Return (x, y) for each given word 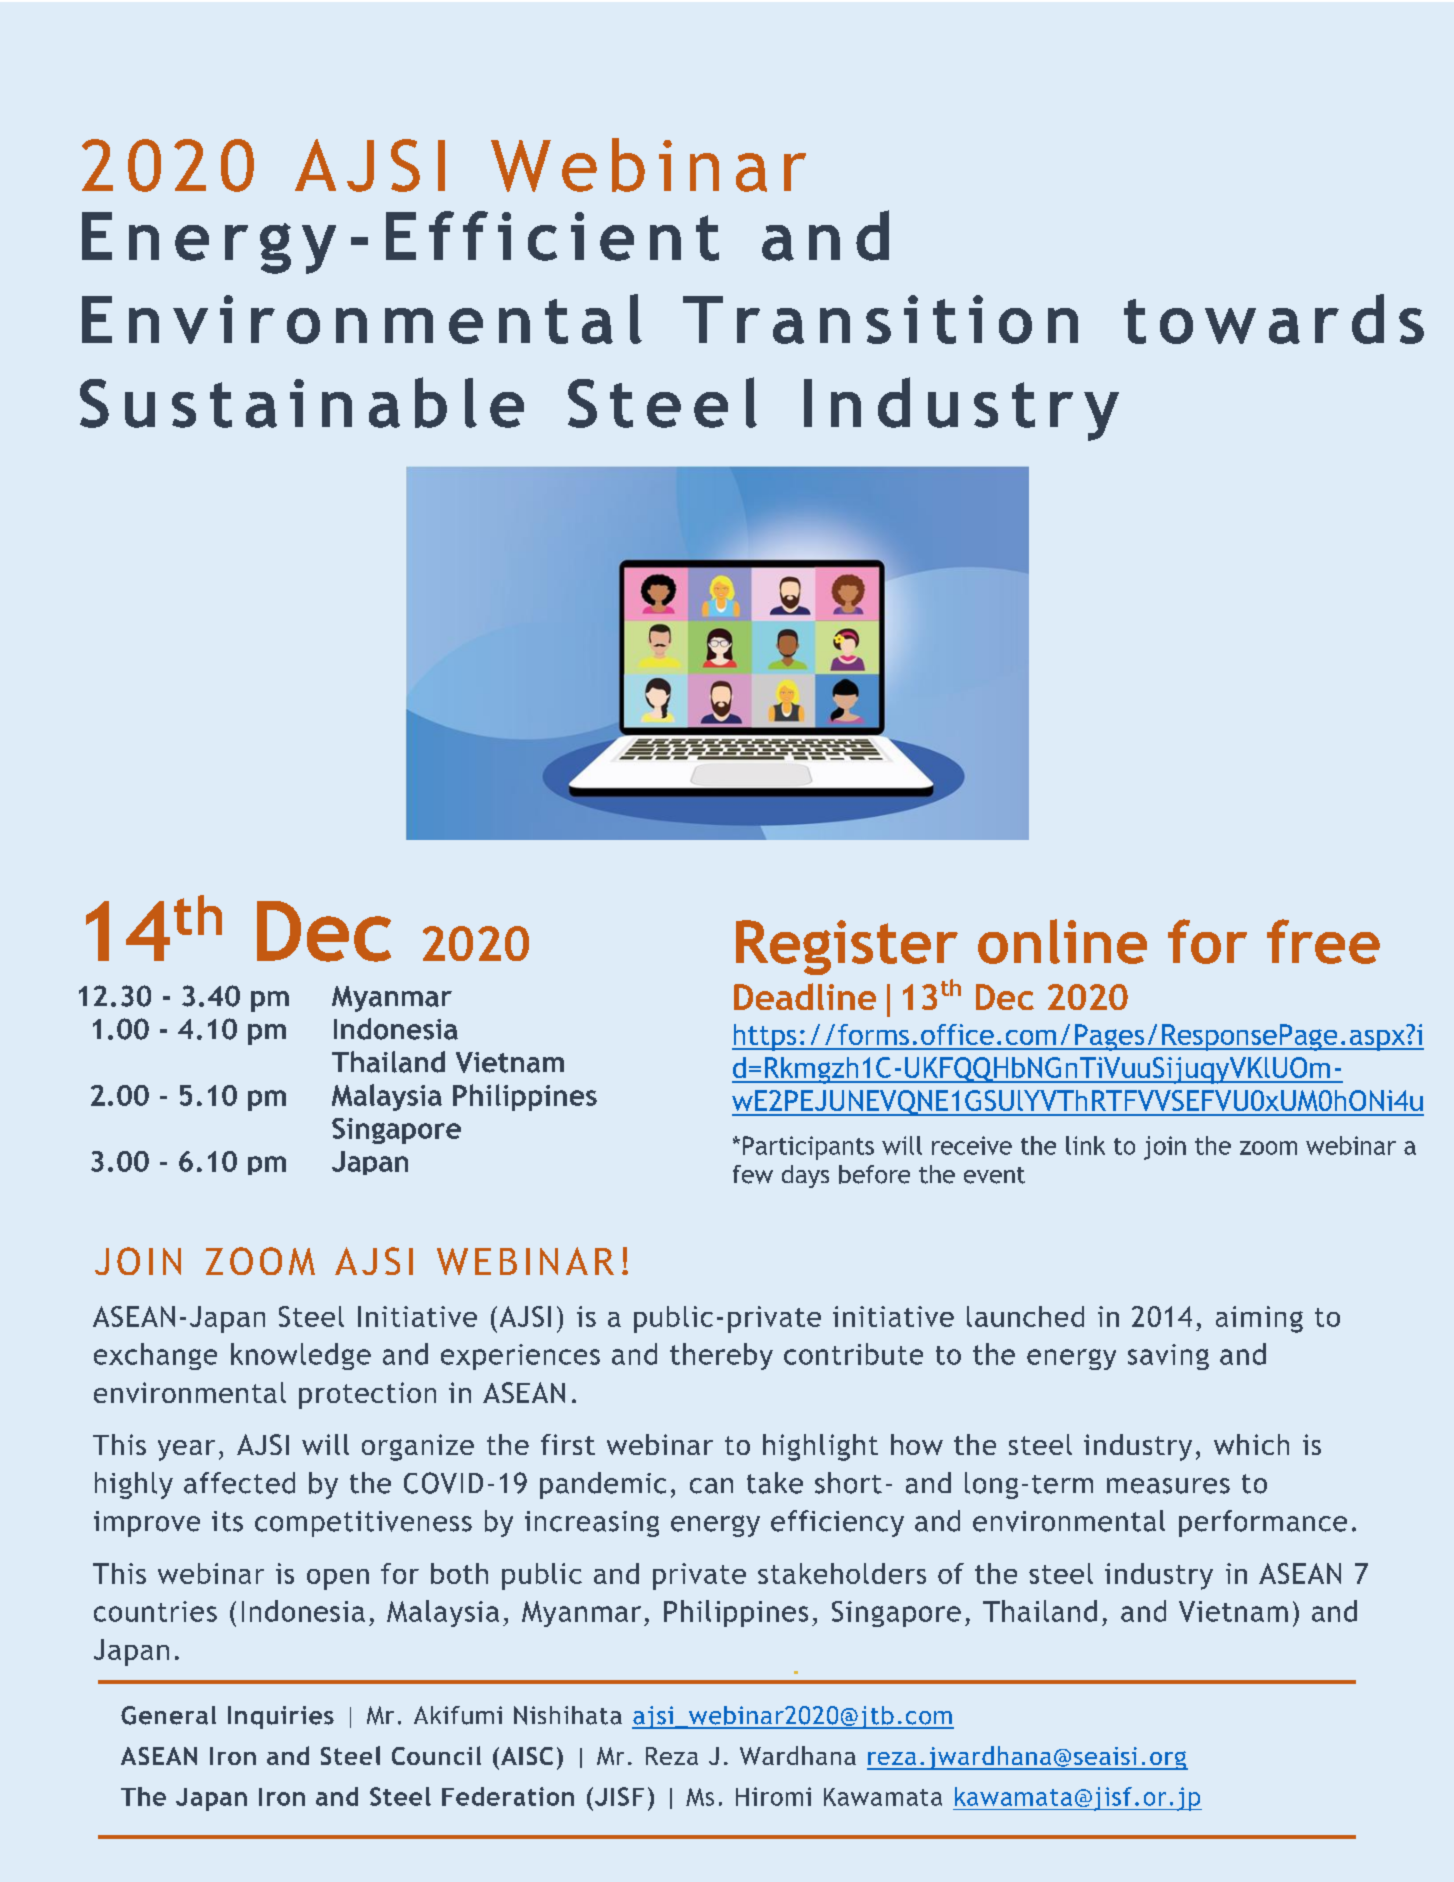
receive (972, 1145)
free (1323, 941)
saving (1168, 1357)
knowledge (301, 1356)
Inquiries (281, 1717)
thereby (721, 1356)
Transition (880, 319)
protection (367, 1395)
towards (1274, 319)
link (1085, 1145)
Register (847, 947)
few (753, 1174)
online (1062, 941)
